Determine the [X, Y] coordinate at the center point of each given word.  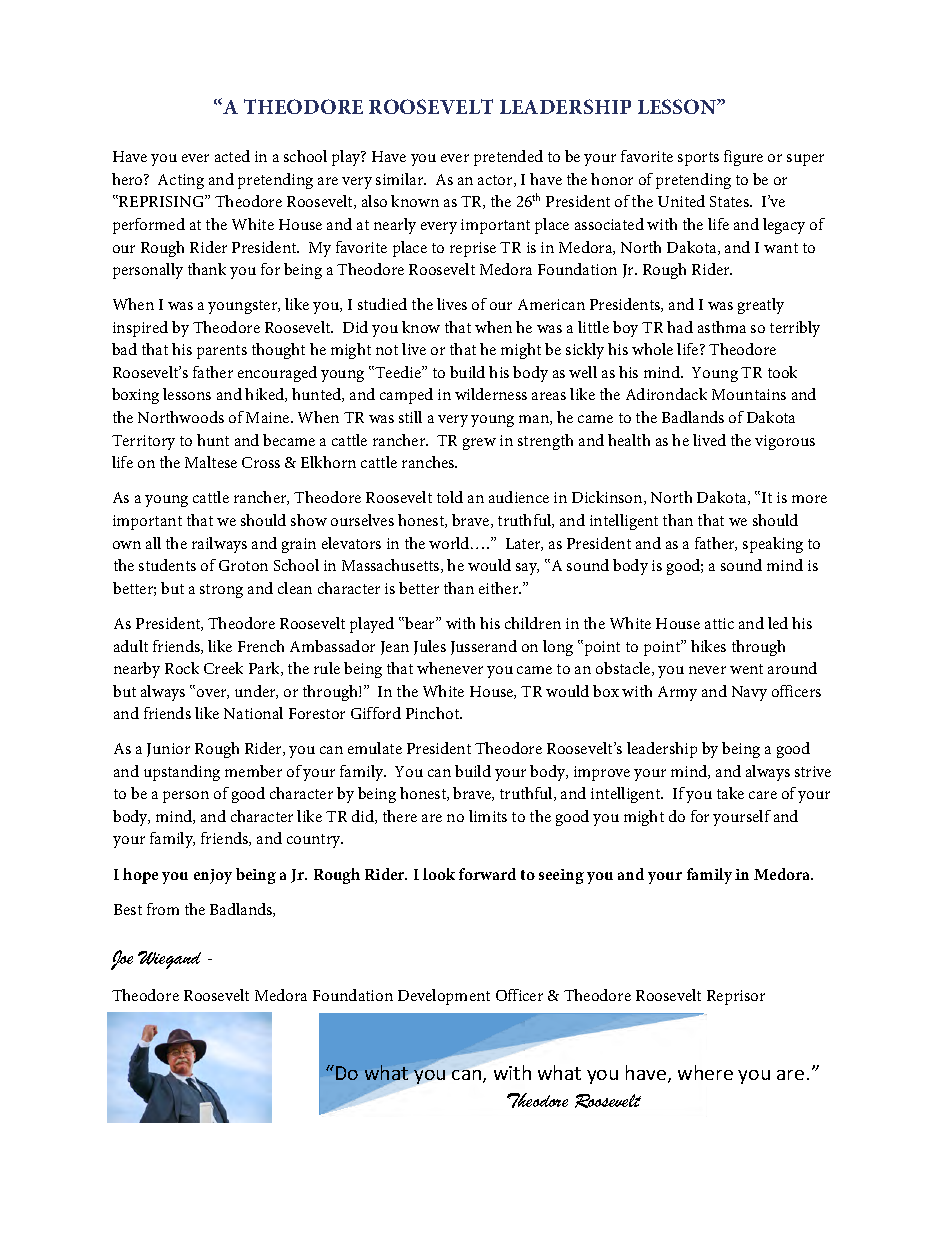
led [778, 623]
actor [496, 181]
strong [221, 591]
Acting [181, 181]
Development [444, 997]
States [730, 201]
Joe [122, 960]
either [500, 588]
